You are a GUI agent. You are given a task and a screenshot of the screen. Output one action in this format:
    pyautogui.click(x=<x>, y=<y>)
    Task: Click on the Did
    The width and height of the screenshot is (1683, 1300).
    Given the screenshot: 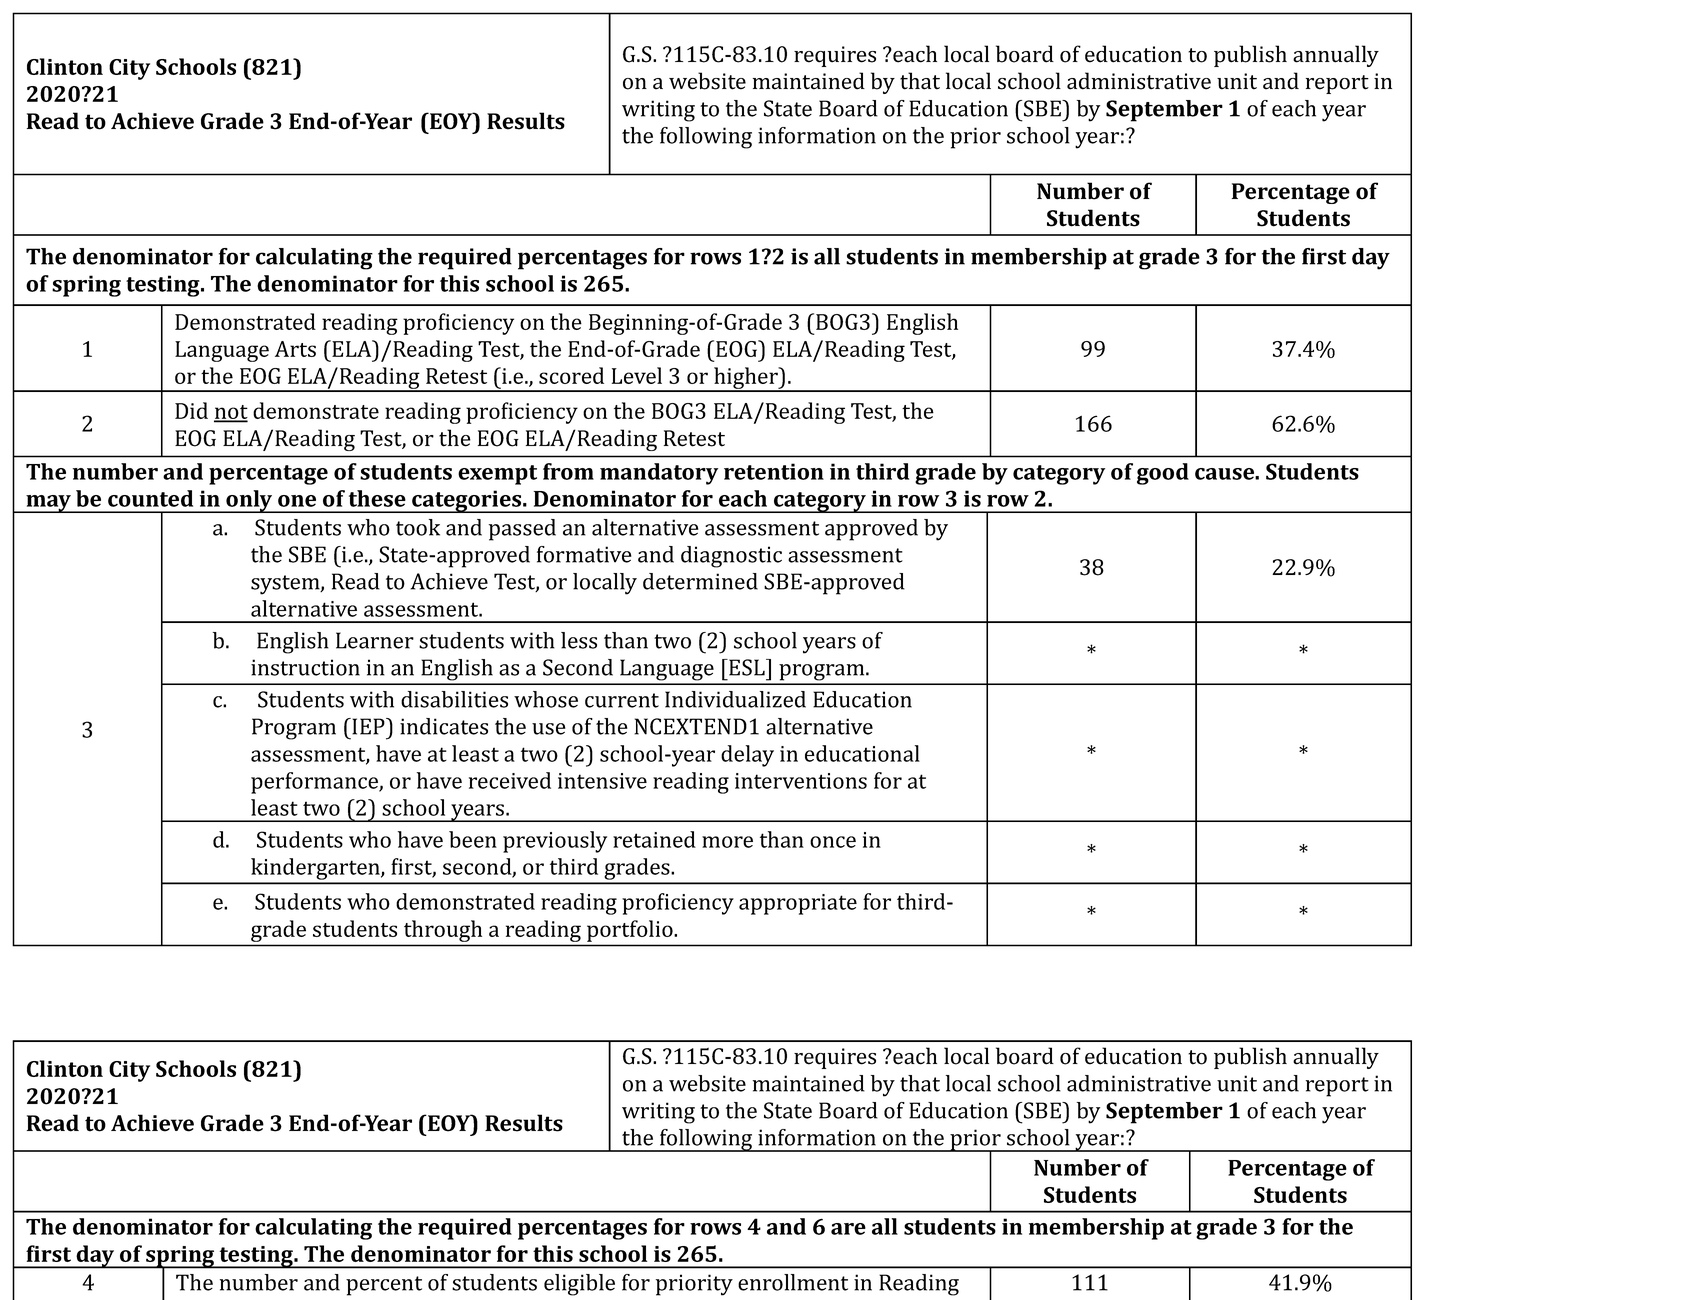 What is the action you would take?
    pyautogui.click(x=191, y=410)
